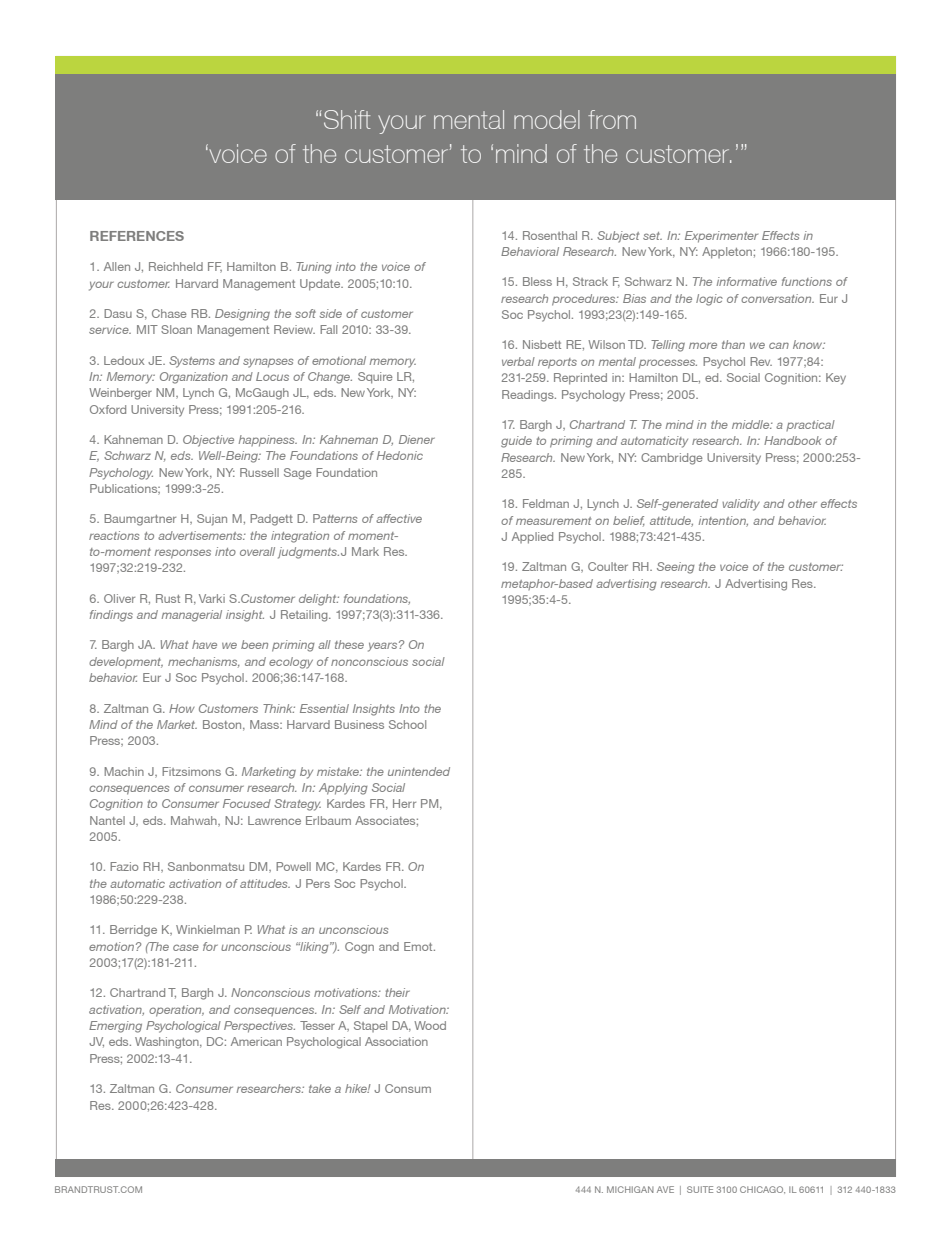 Image resolution: width=952 pixels, height=1233 pixels. Describe the element at coordinates (516, 442) in the screenshot. I see `guide` at that location.
